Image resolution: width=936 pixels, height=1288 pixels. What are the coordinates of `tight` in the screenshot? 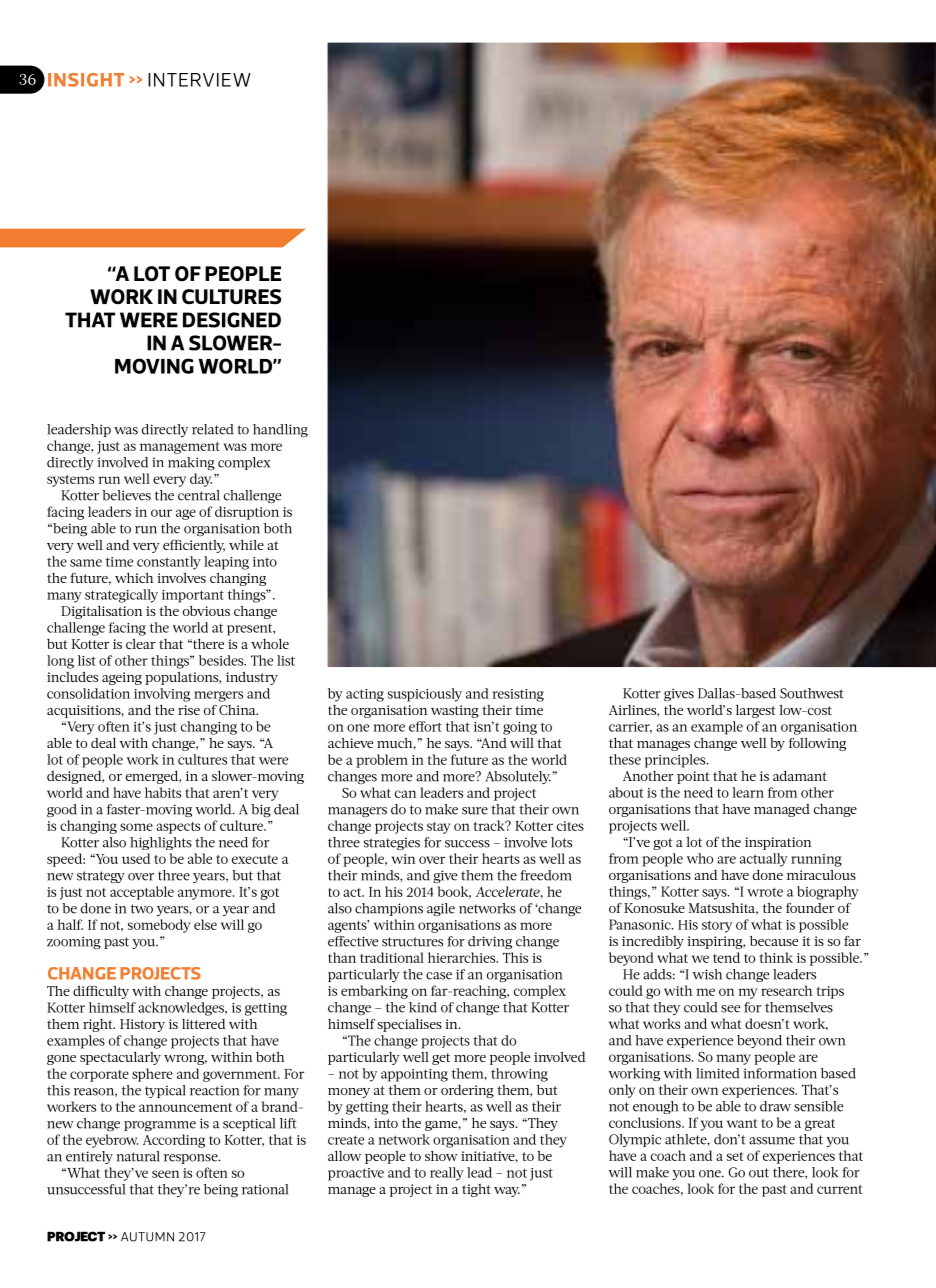 It's located at (476, 1190).
